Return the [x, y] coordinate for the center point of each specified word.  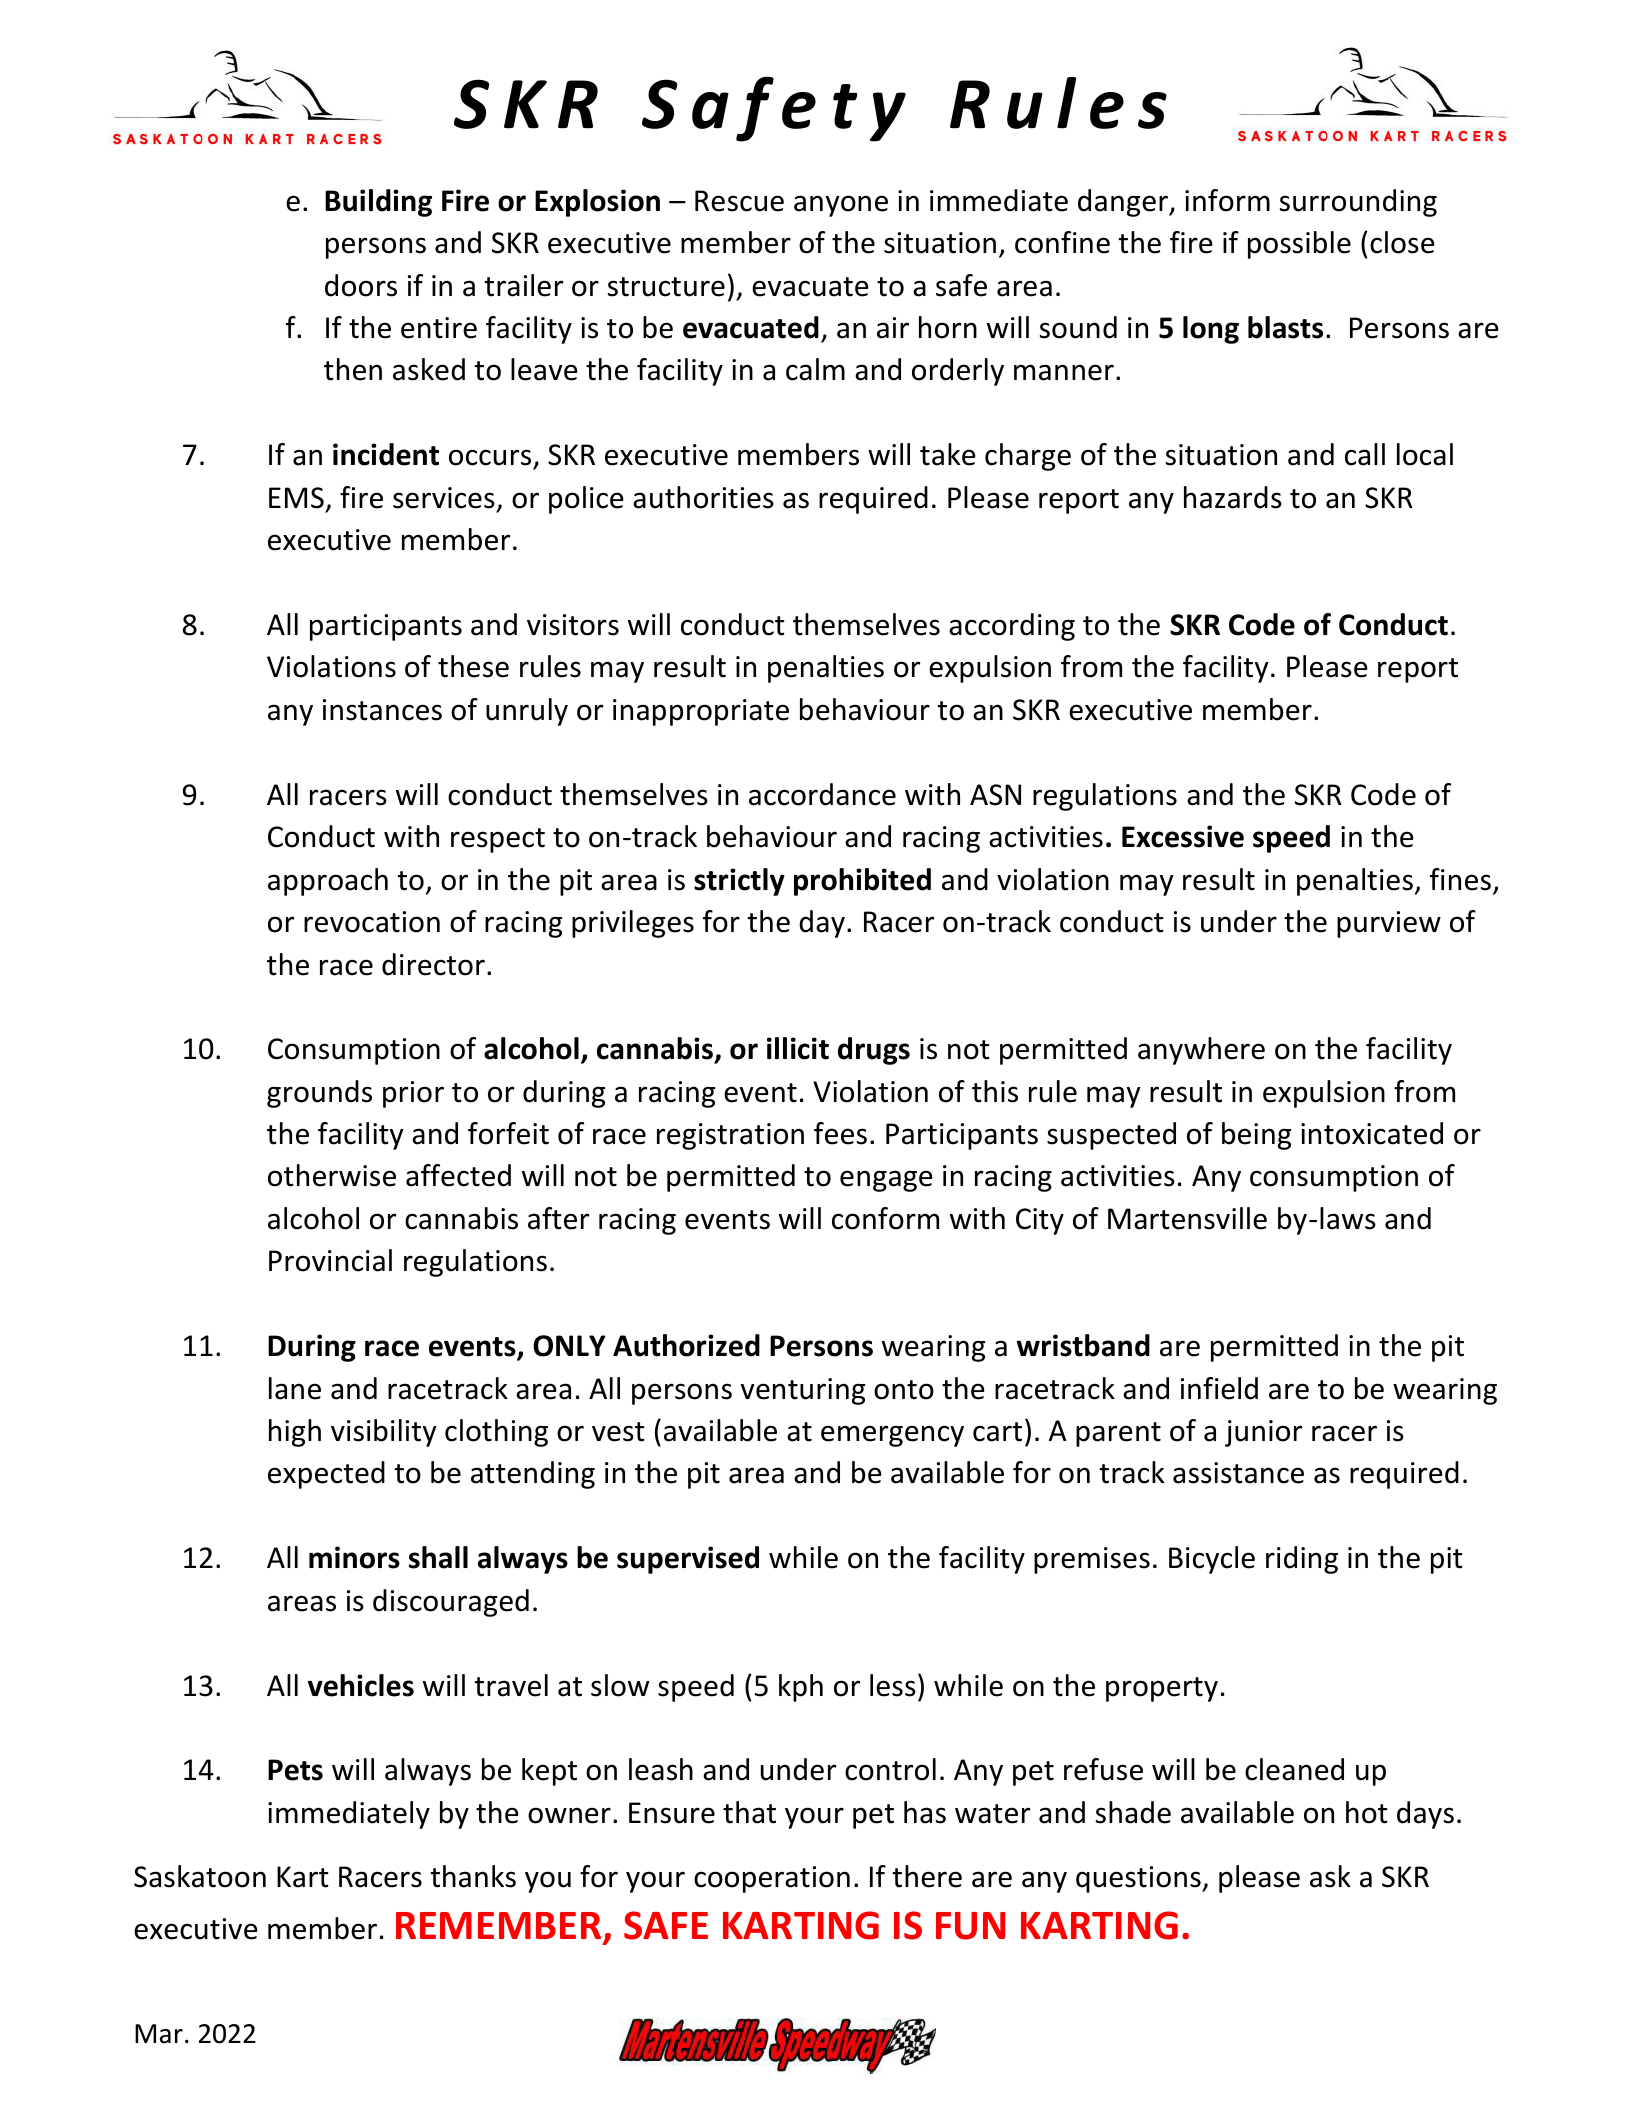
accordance [822, 794]
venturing [803, 1391]
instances [382, 710]
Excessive [1183, 836]
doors [361, 285]
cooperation [772, 1879]
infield [1219, 1388]
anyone [841, 206]
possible [1299, 245]
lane [295, 1388]
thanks [473, 1876]
